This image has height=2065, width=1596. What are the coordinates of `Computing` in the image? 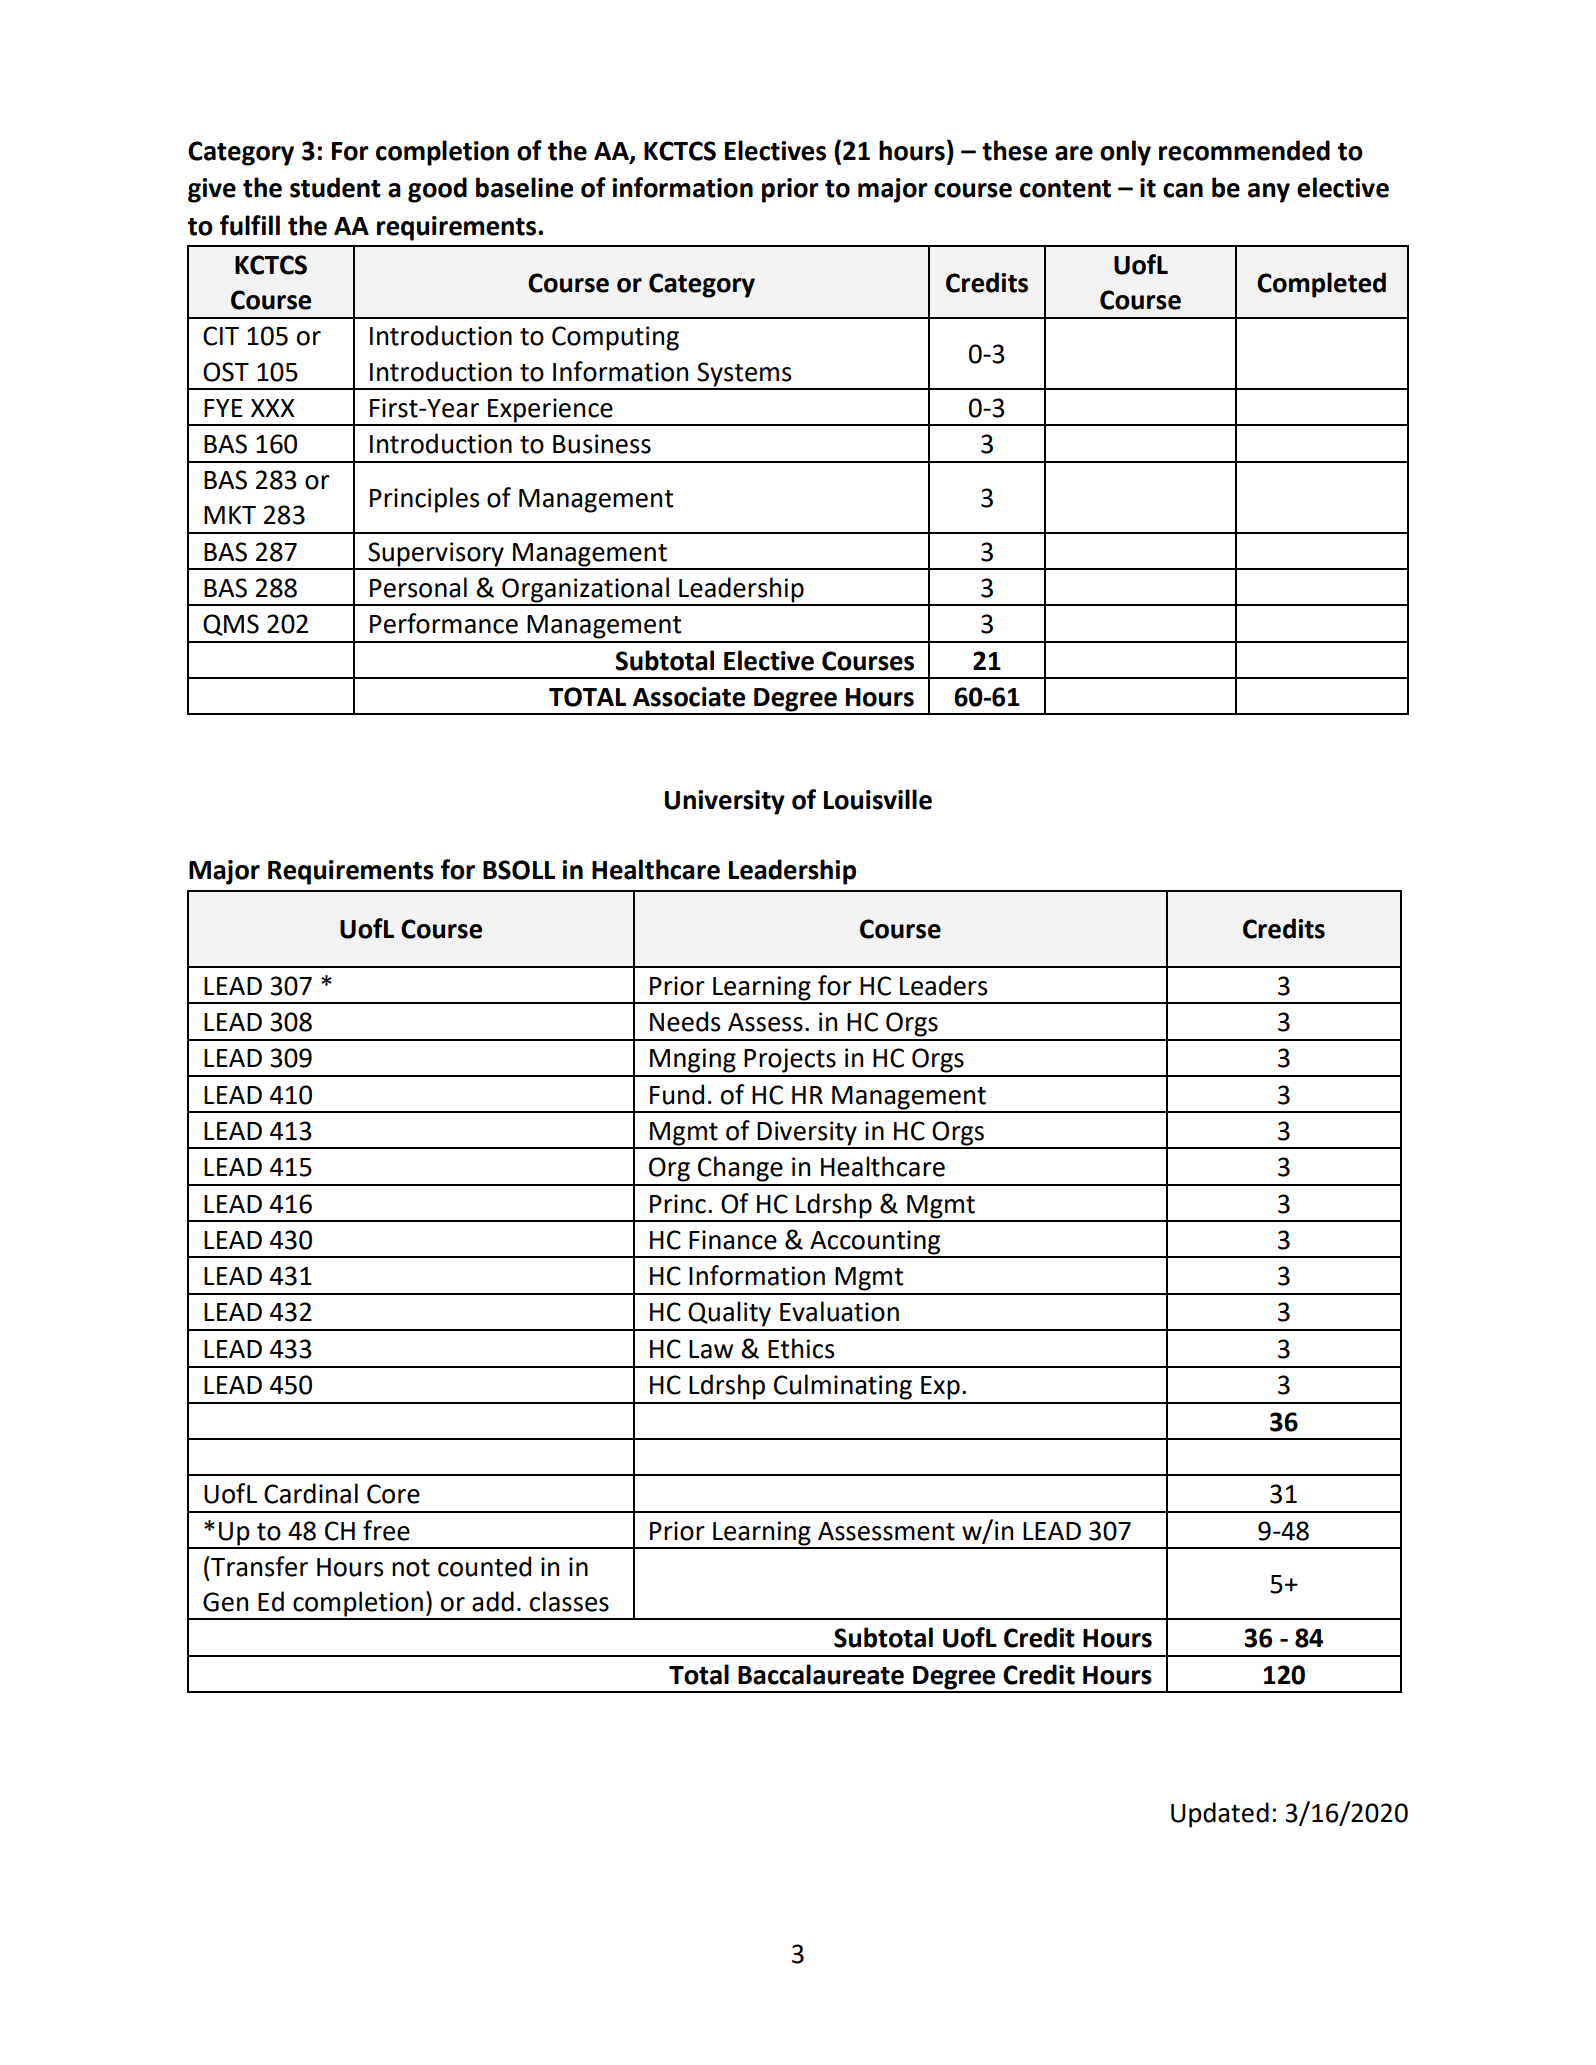 It's located at (615, 338).
